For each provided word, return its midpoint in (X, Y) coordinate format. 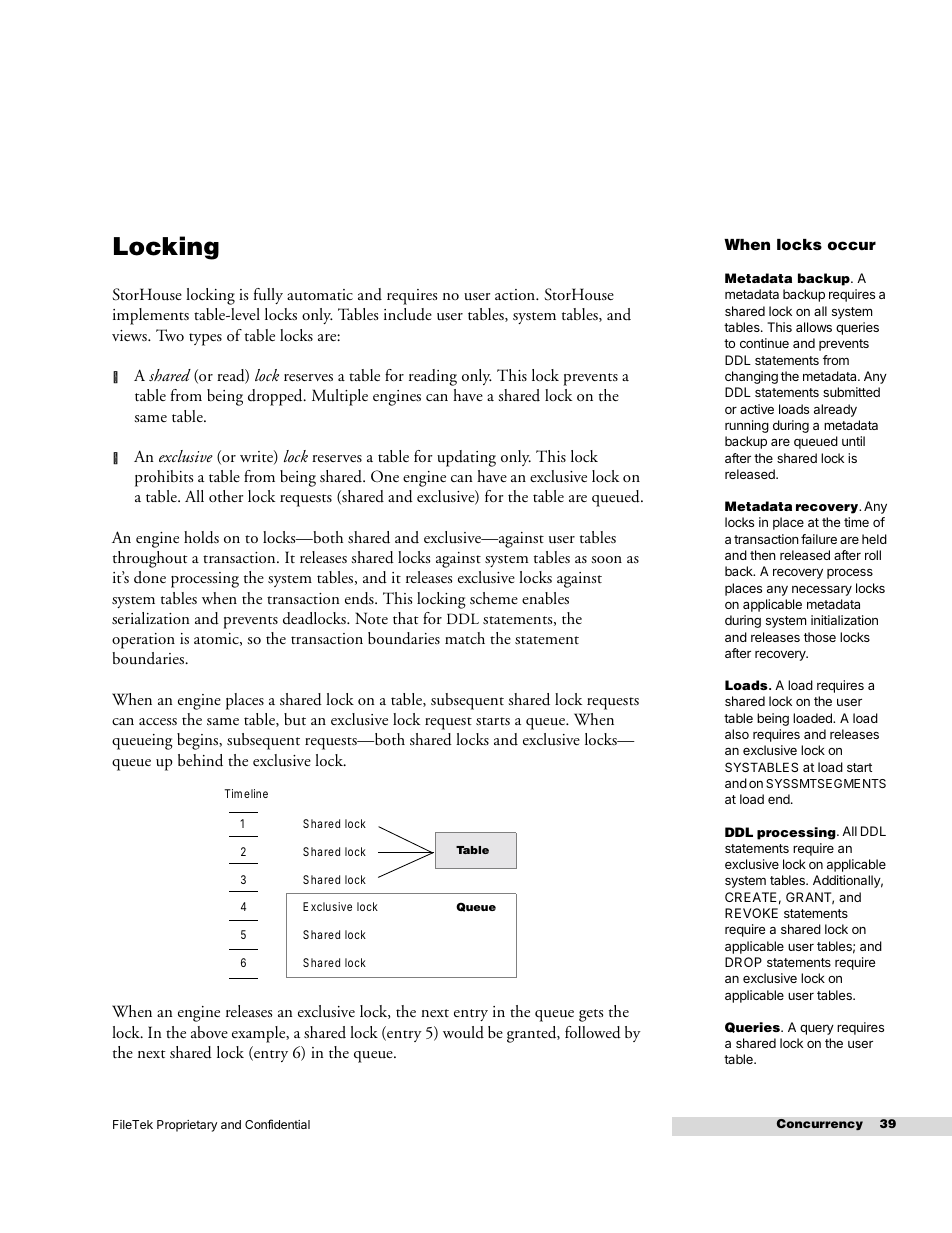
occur (852, 246)
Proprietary (187, 1126)
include (408, 314)
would (463, 1032)
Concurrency (819, 1125)
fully (268, 296)
